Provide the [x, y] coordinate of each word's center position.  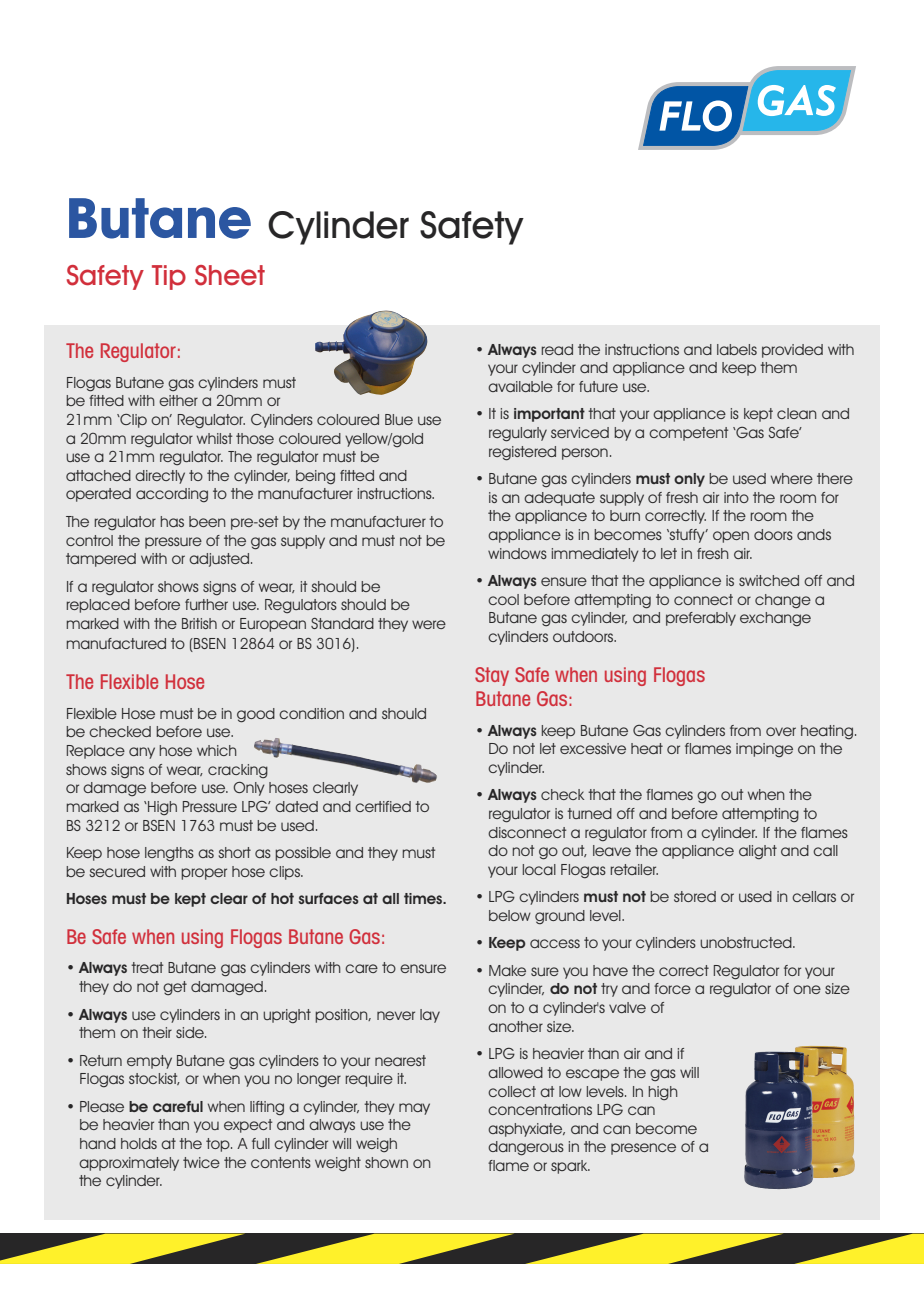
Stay [492, 676]
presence [643, 1149]
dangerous [526, 1148]
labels [737, 349]
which [217, 750]
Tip [169, 277]
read [557, 349]
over [781, 731]
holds [139, 1143]
